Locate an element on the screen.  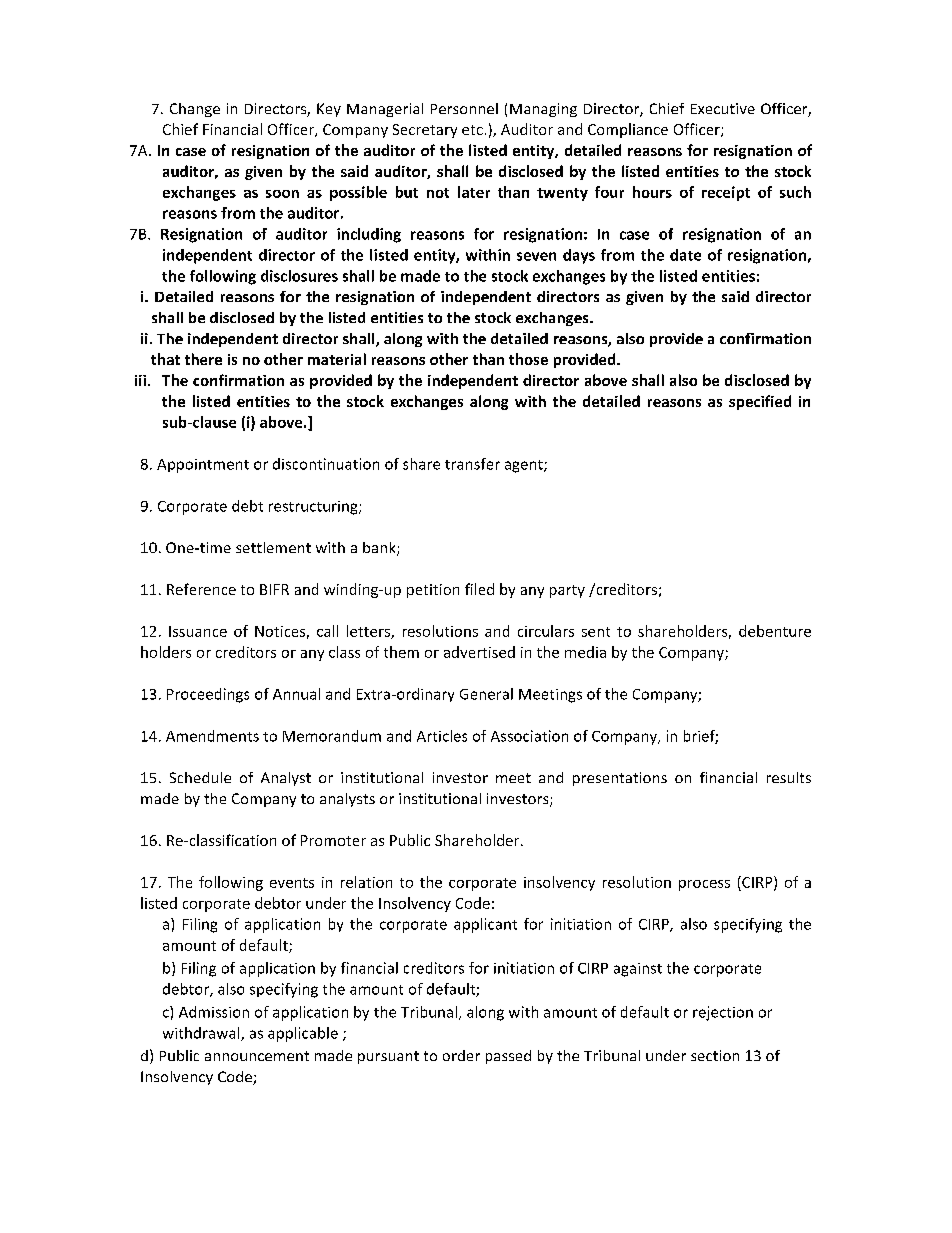
soon is located at coordinates (282, 194).
